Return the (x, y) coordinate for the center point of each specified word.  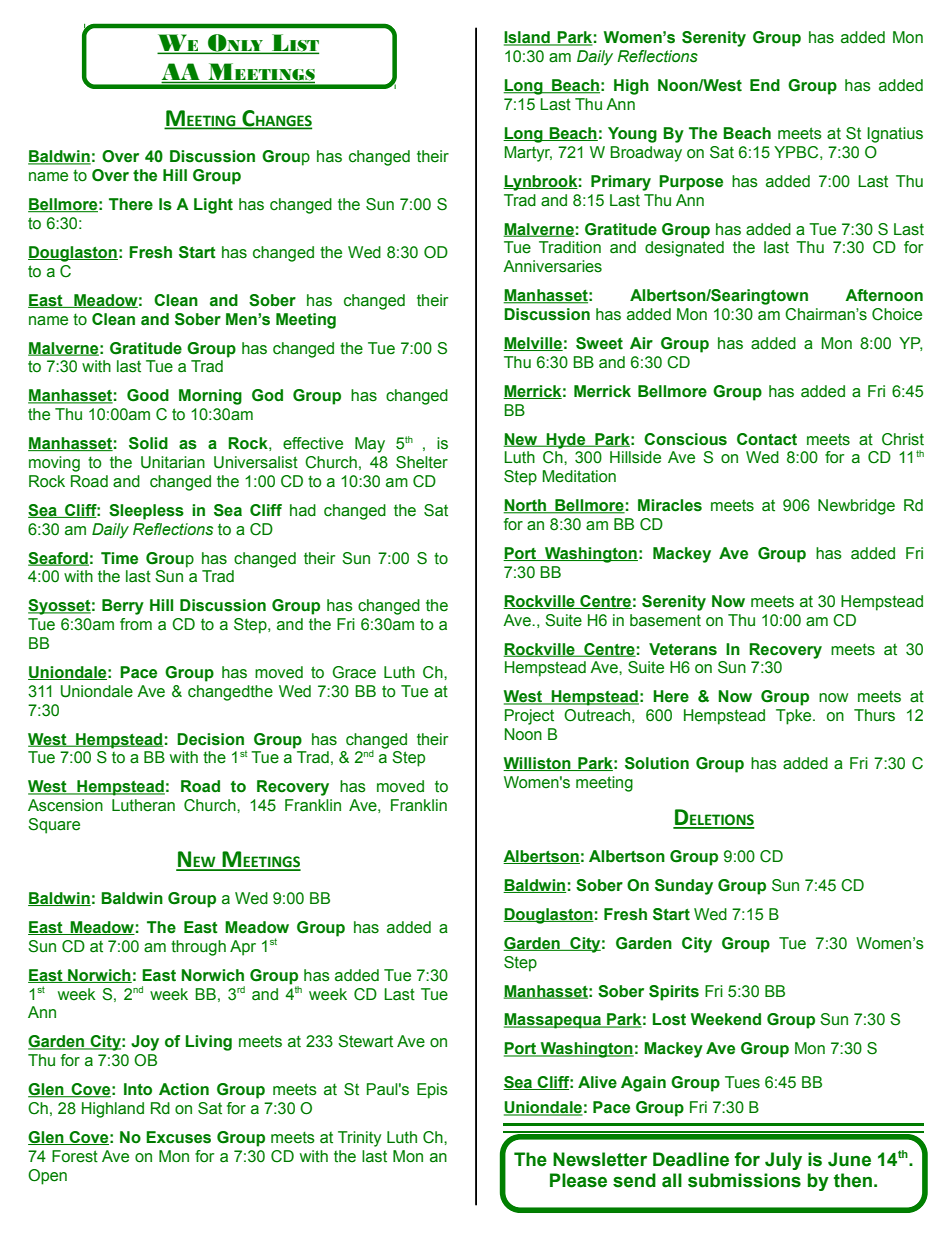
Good (148, 395)
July (783, 1161)
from (136, 624)
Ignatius (895, 135)
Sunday (684, 887)
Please (578, 1180)
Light (213, 206)
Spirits (674, 993)
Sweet (599, 343)
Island (528, 38)
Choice (897, 314)
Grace (354, 672)
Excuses (178, 1137)
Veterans (683, 649)
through (198, 948)
